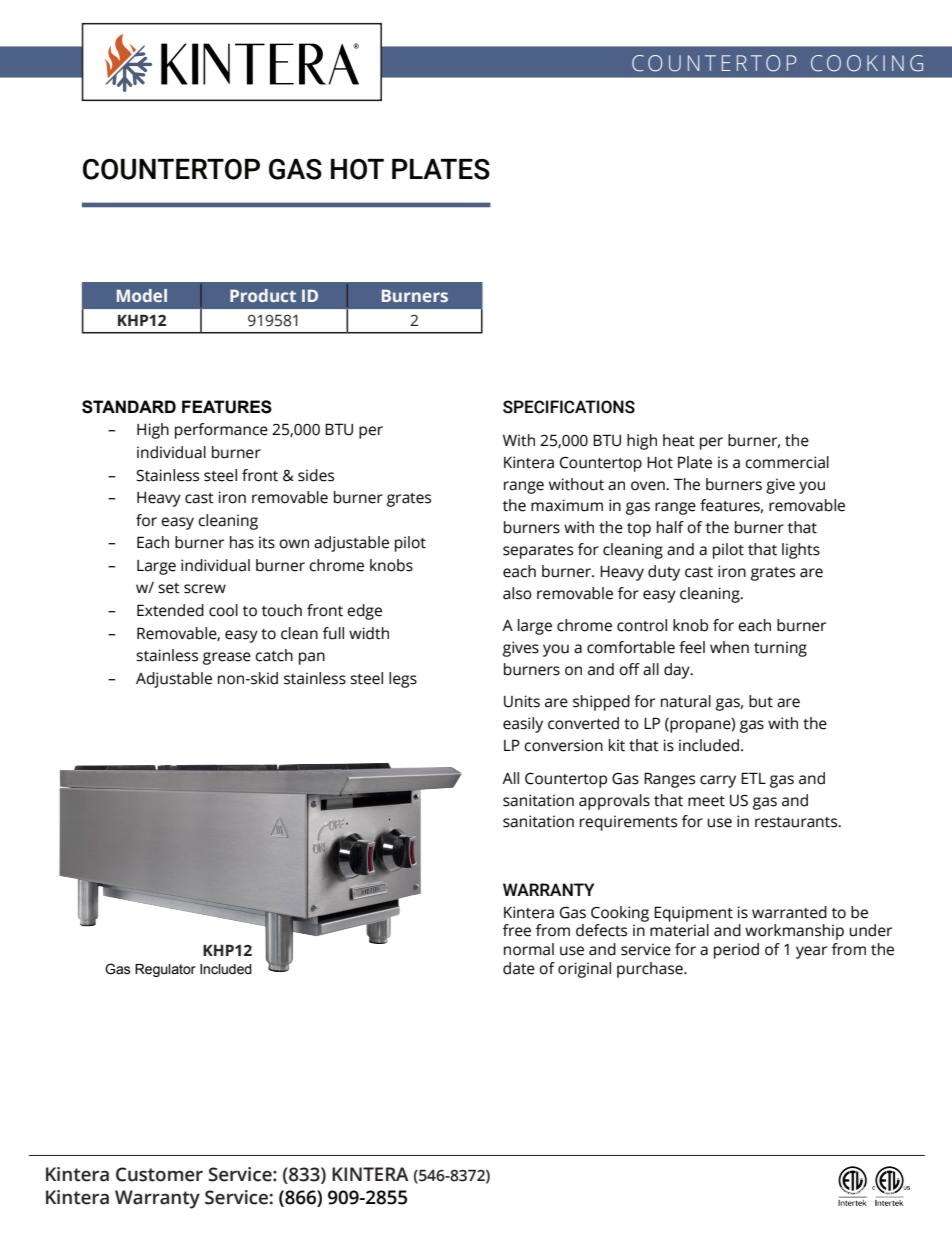 This screenshot has width=952, height=1233. Describe the element at coordinates (159, 1174) in the screenshot. I see `Customer` at that location.
